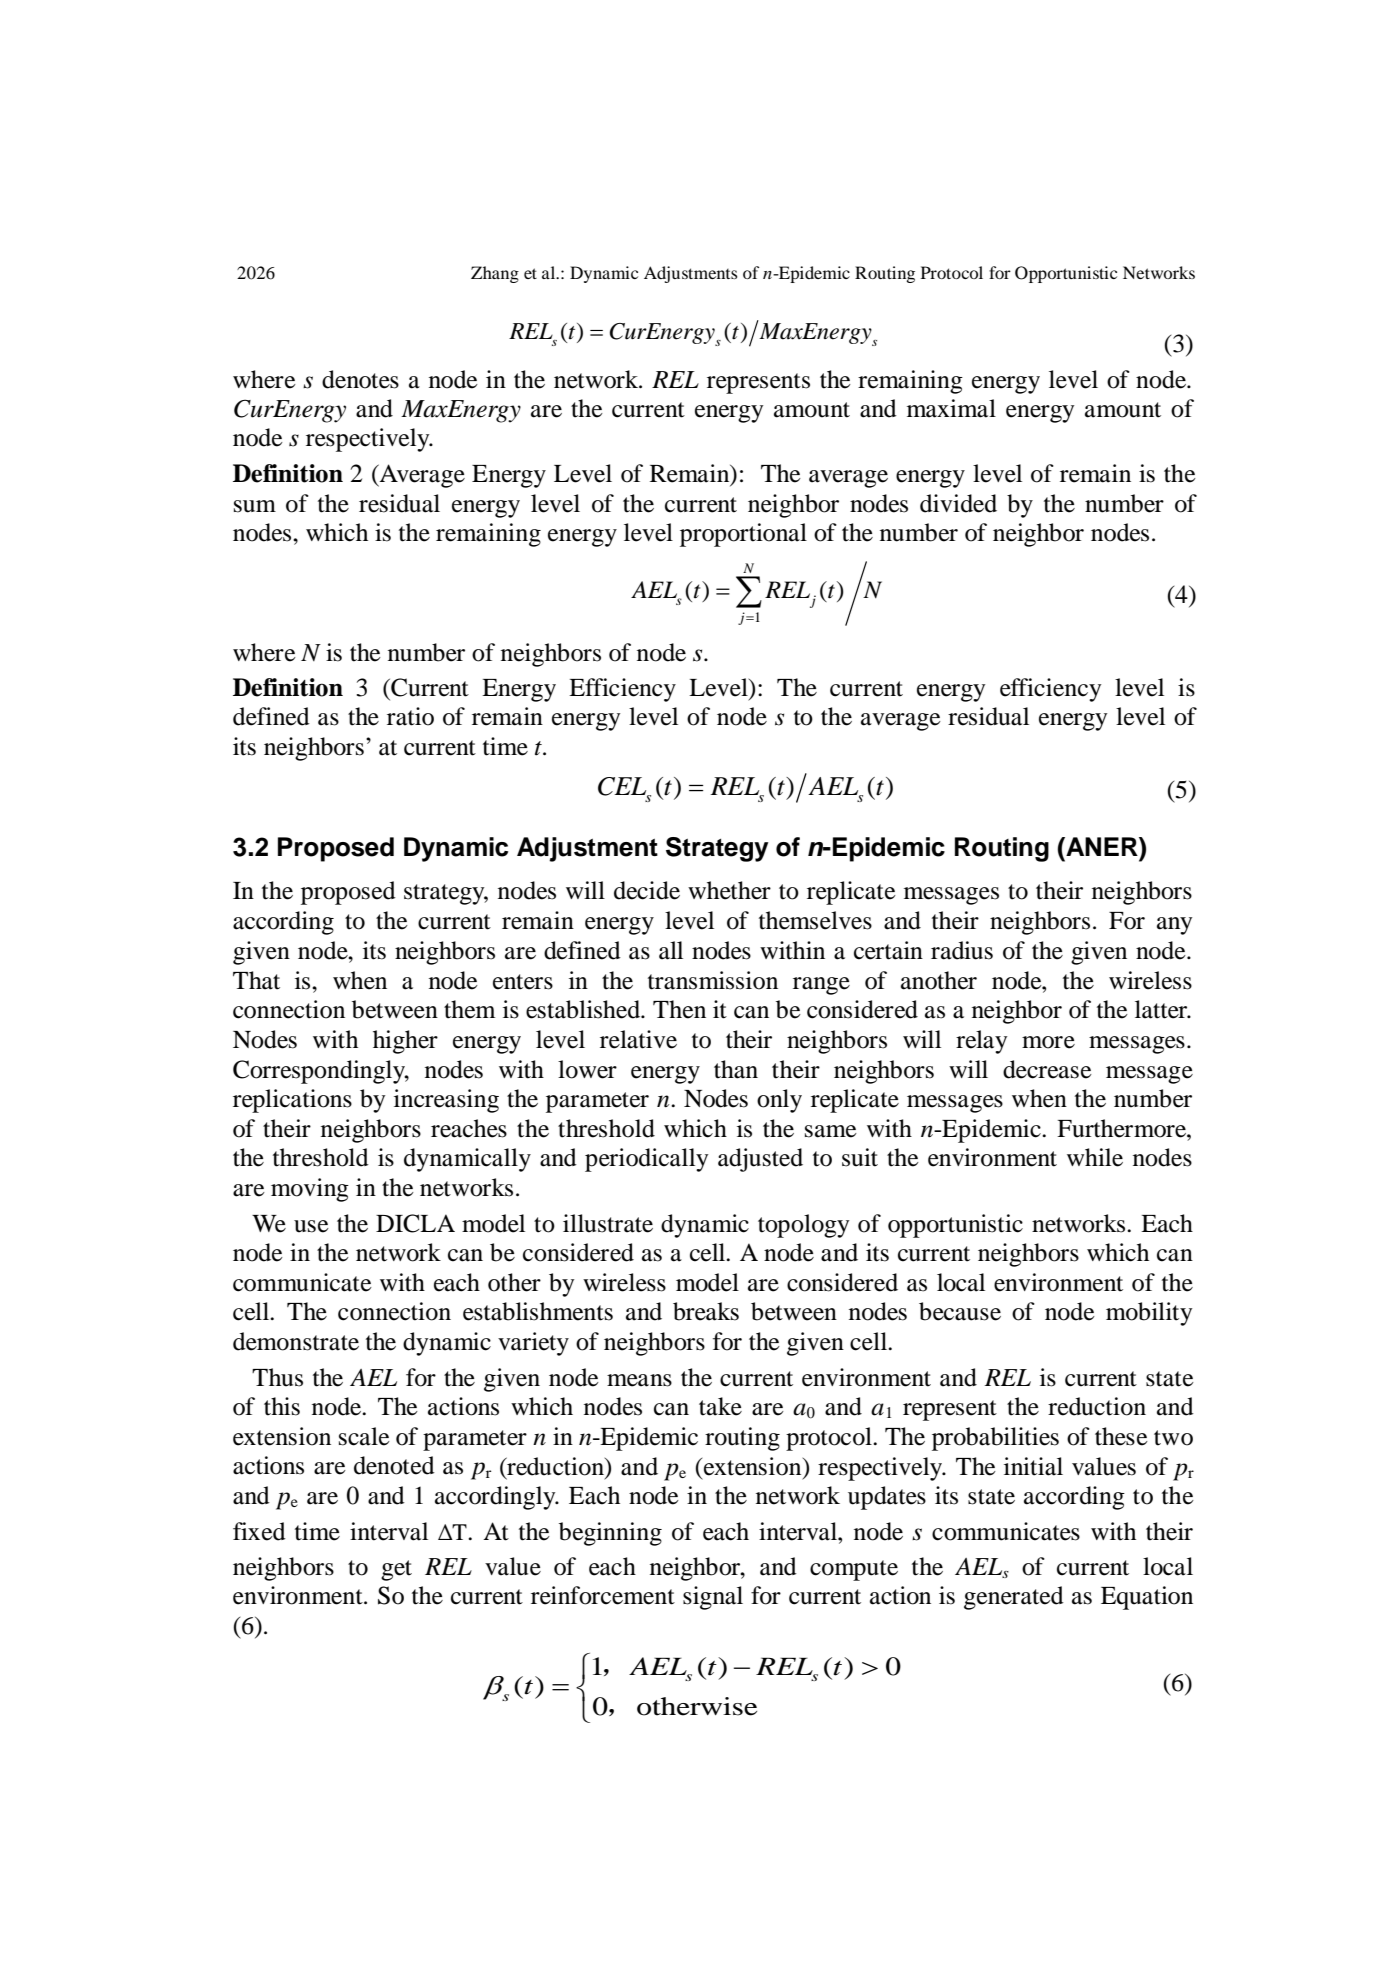 The width and height of the screenshot is (1395, 1972). What do you see at coordinates (760, 1160) in the screenshot?
I see `adjusted` at bounding box center [760, 1160].
